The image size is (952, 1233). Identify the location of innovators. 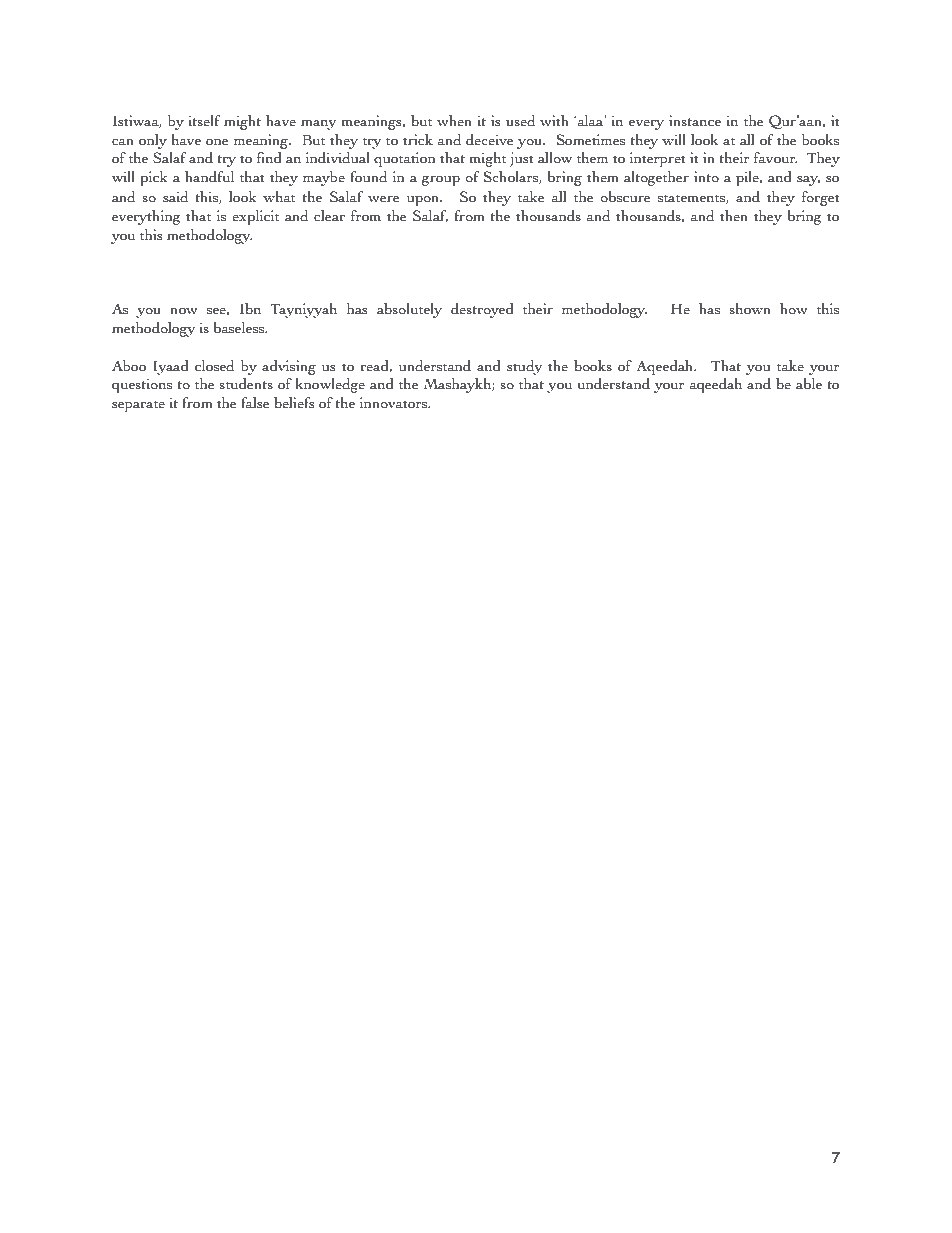
(395, 403).
